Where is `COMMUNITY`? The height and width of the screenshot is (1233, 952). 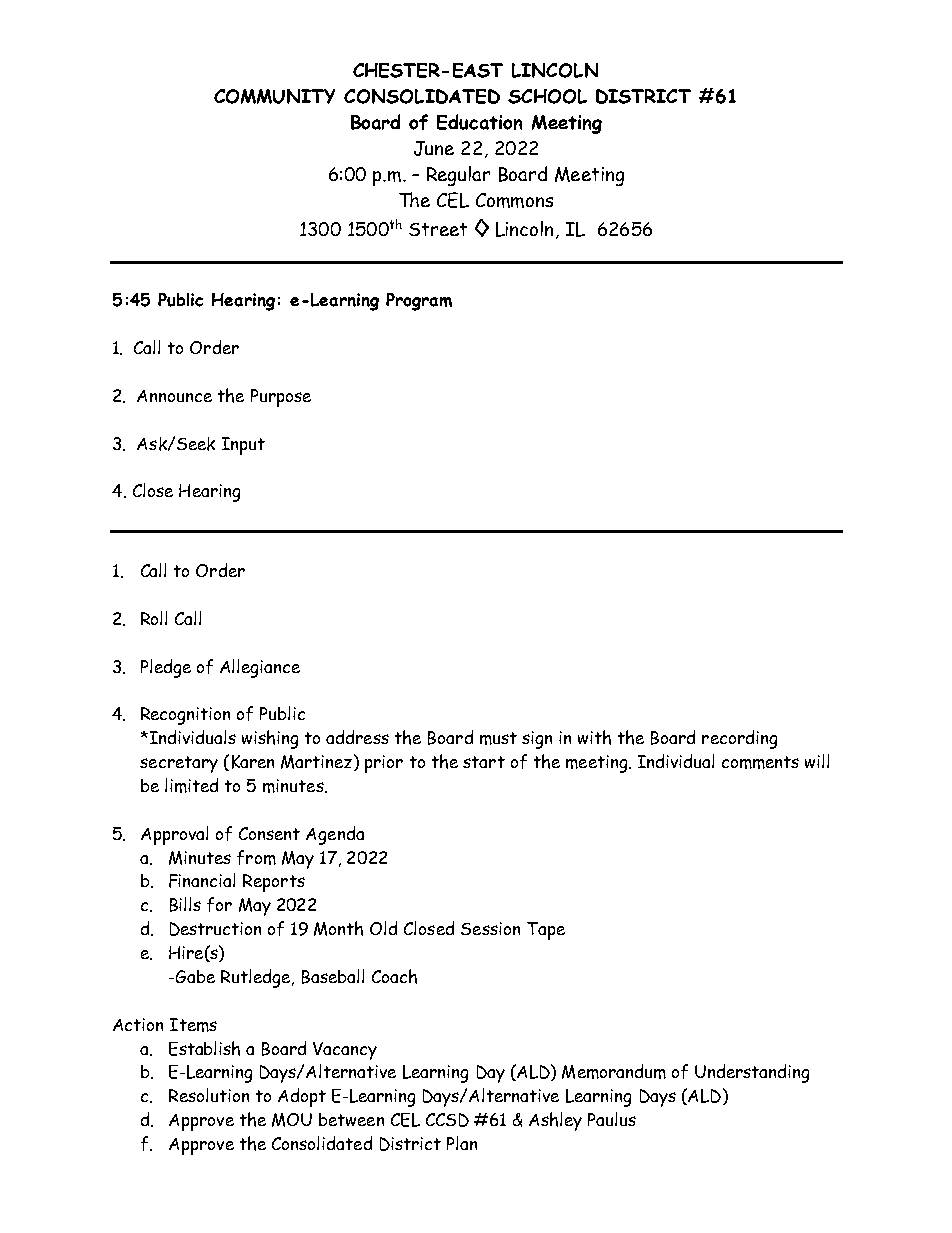
COMMUNITY is located at coordinates (274, 96).
